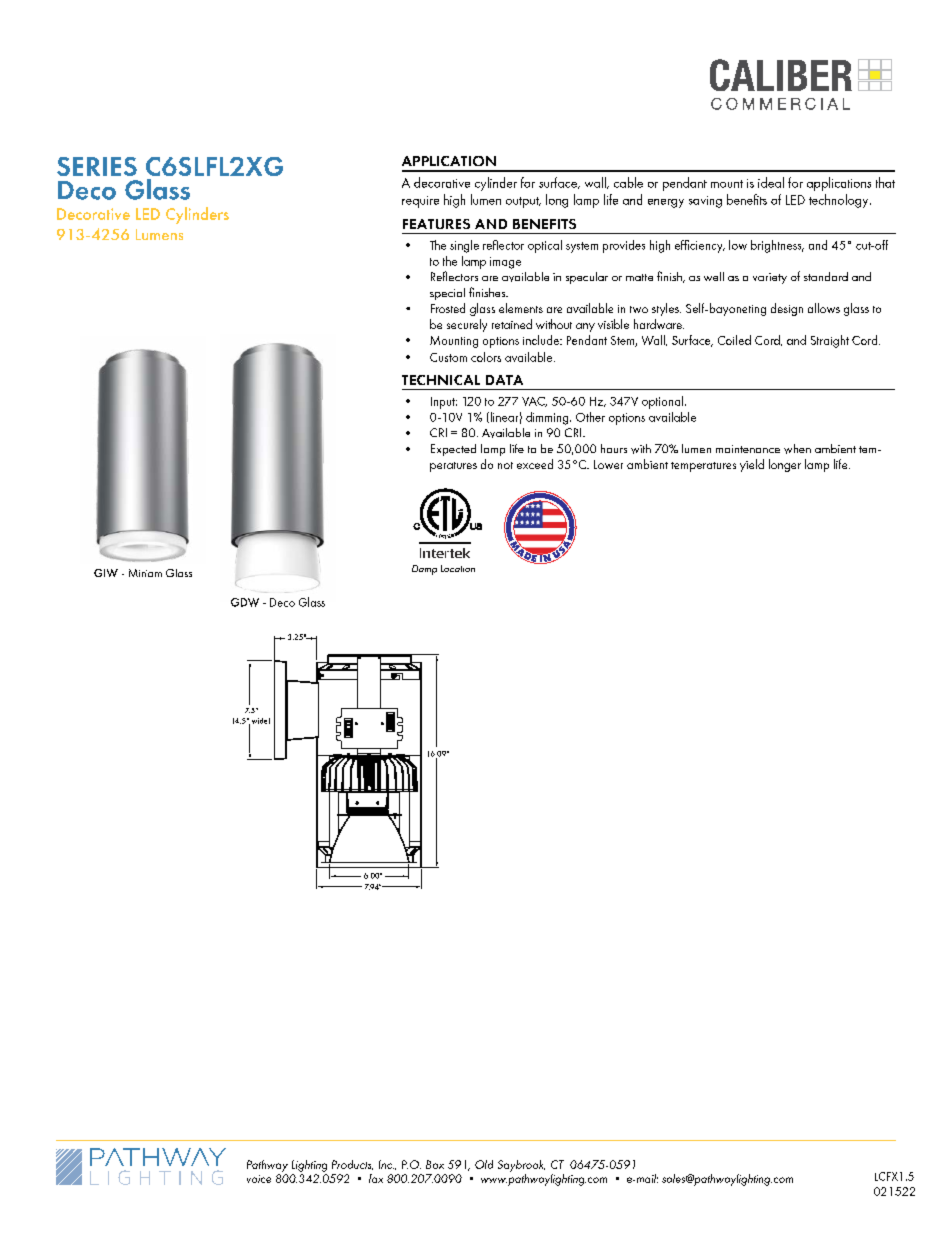 The height and width of the image is (1233, 952). I want to click on voice, so click(259, 1179).
